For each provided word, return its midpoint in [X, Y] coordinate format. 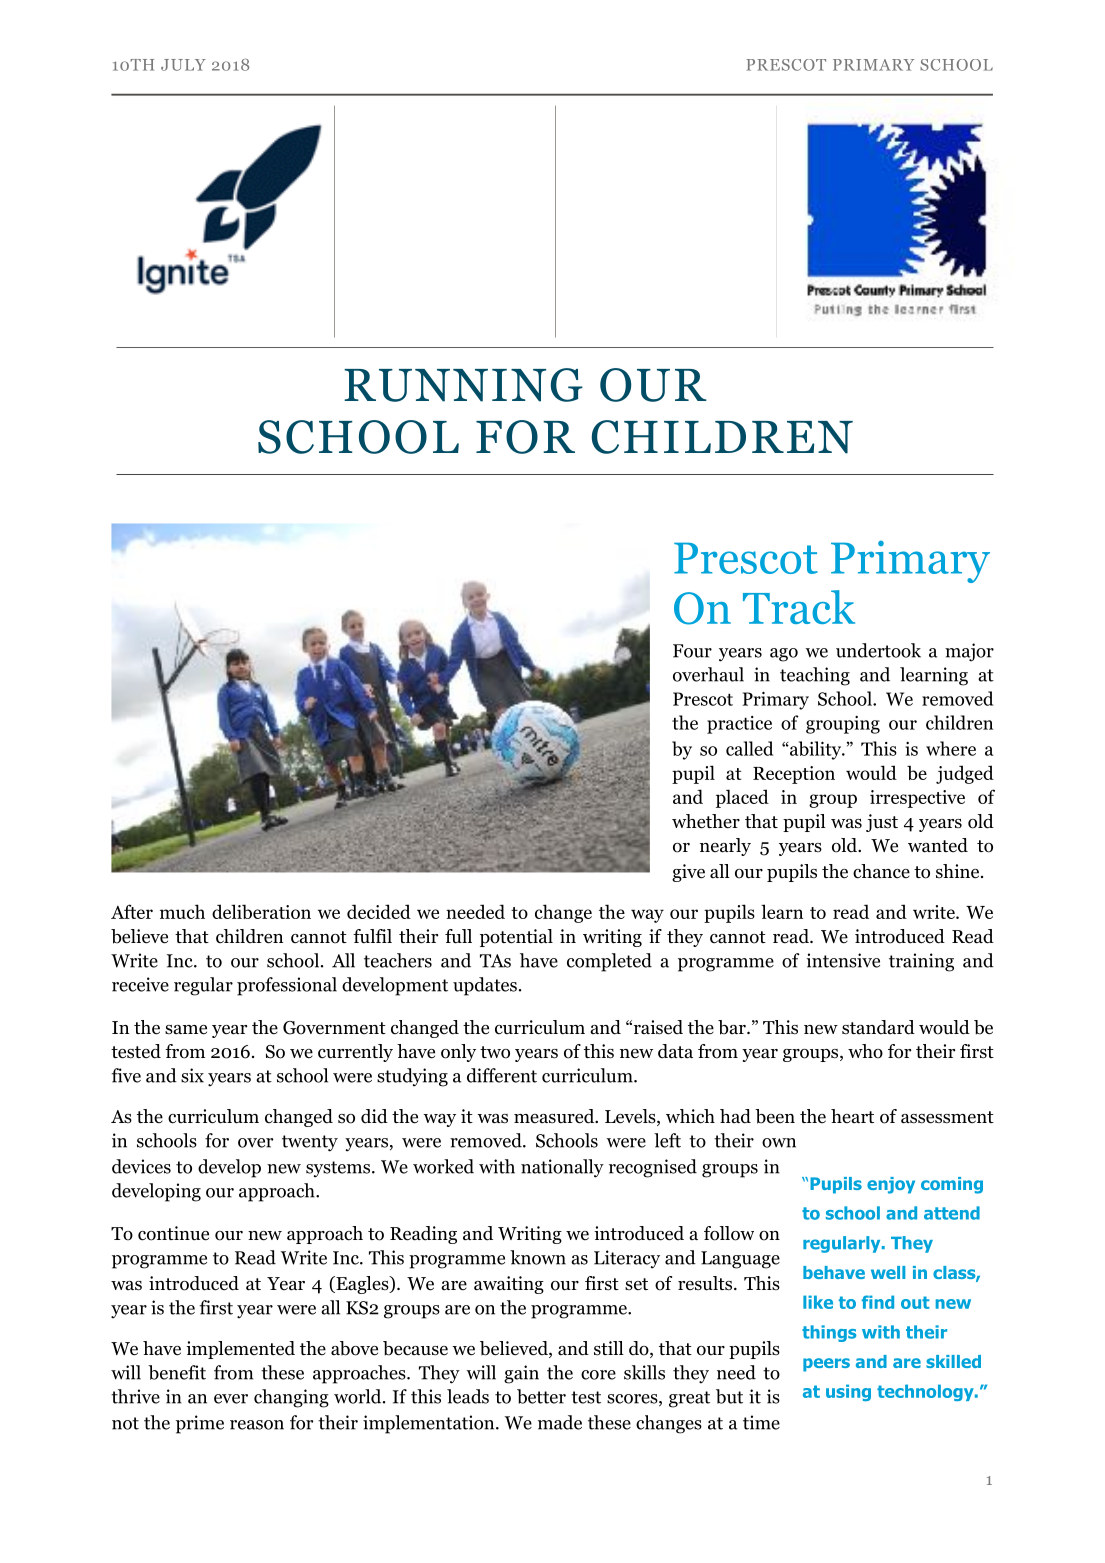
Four [692, 651]
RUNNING [463, 385]
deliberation [261, 911]
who [865, 1051]
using [848, 1392]
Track [799, 607]
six [192, 1075]
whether [706, 821]
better [541, 1396]
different [502, 1075]
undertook [878, 650]
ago [784, 655]
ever [231, 1399]
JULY [183, 65]
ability [816, 750]
